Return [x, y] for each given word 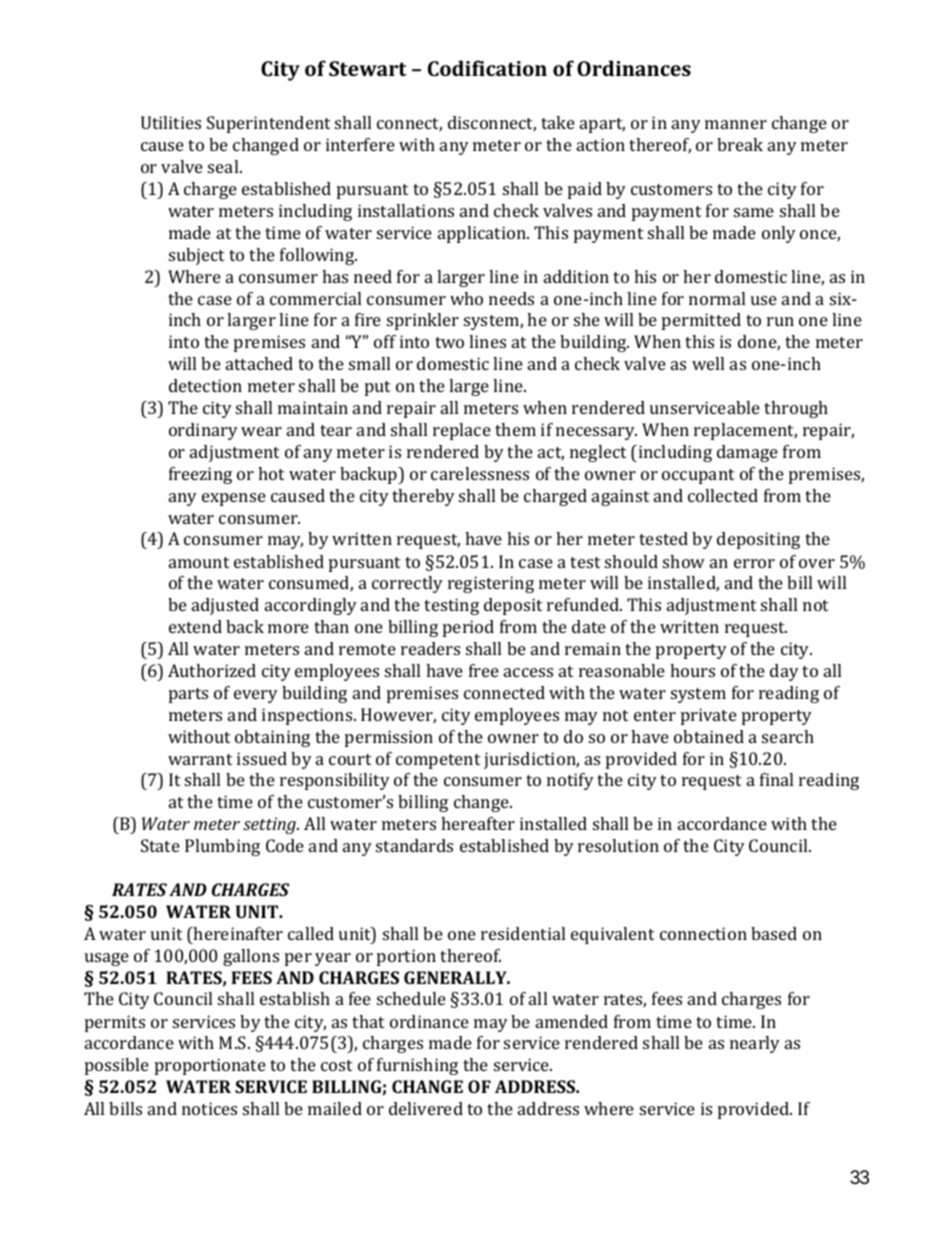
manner [736, 124]
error [754, 563]
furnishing [417, 1066]
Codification [487, 68]
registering [491, 584]
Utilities [171, 122]
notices [209, 1108]
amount [199, 562]
